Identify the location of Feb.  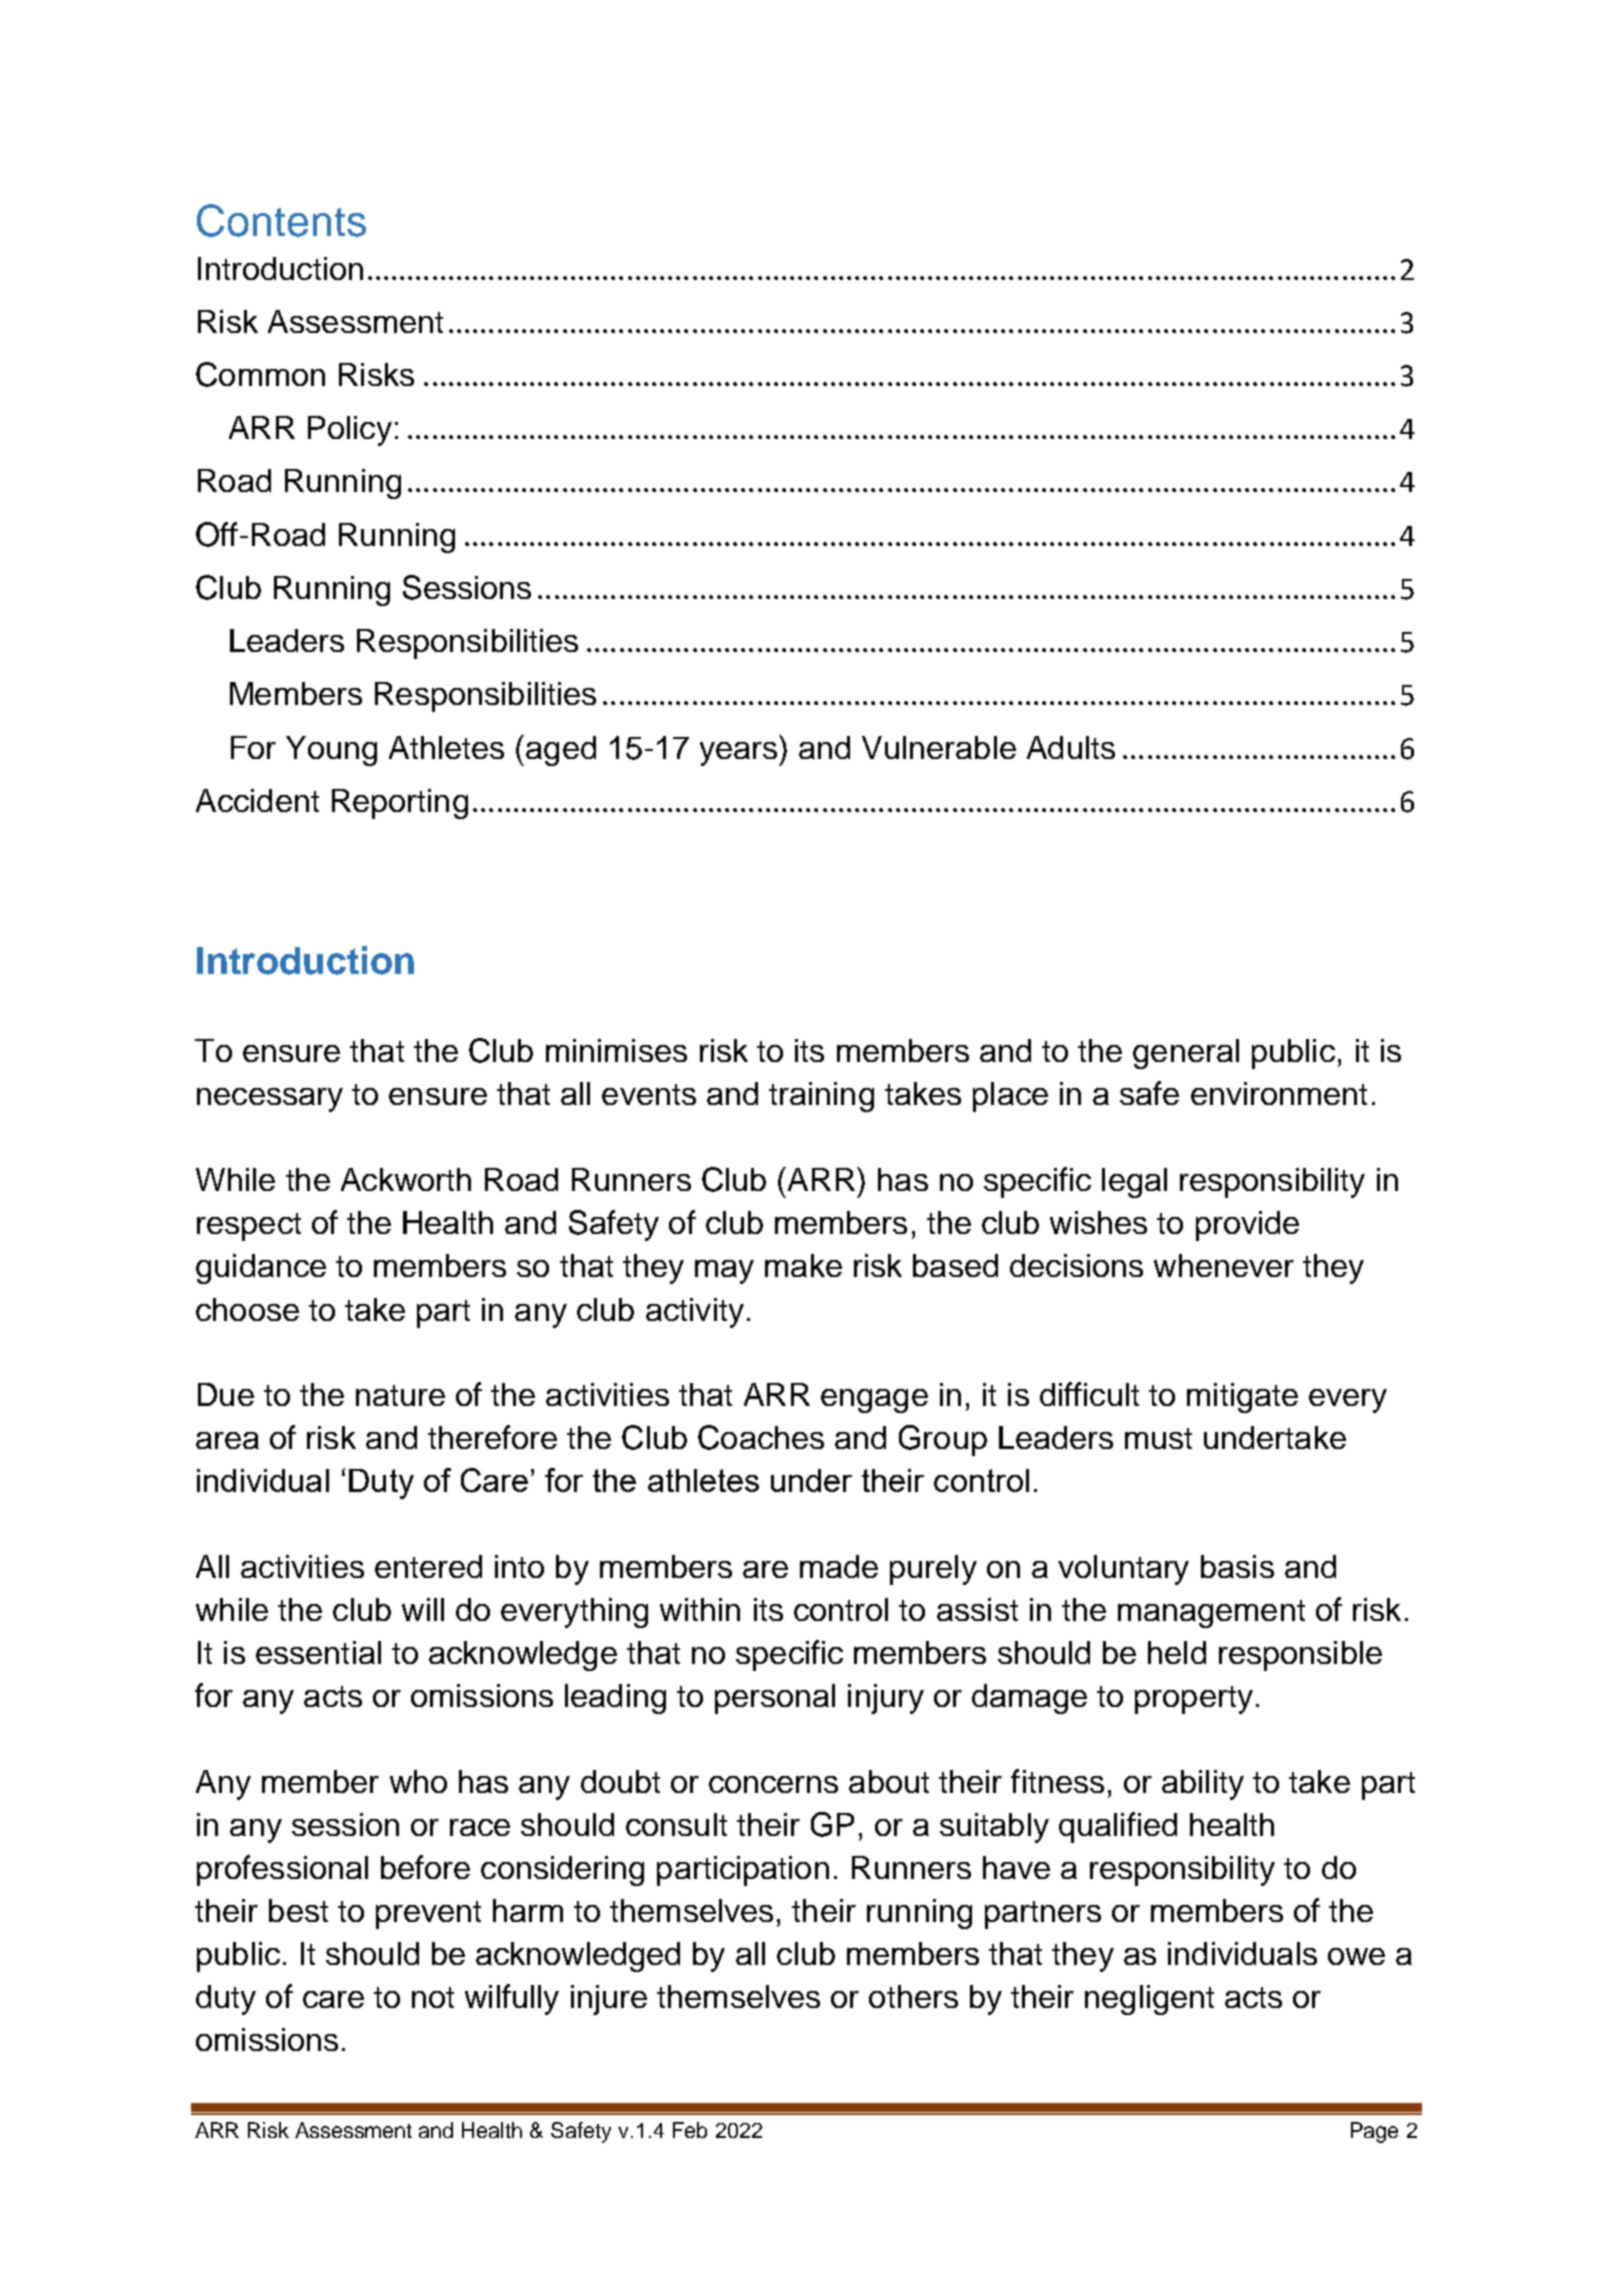
(690, 2130).
